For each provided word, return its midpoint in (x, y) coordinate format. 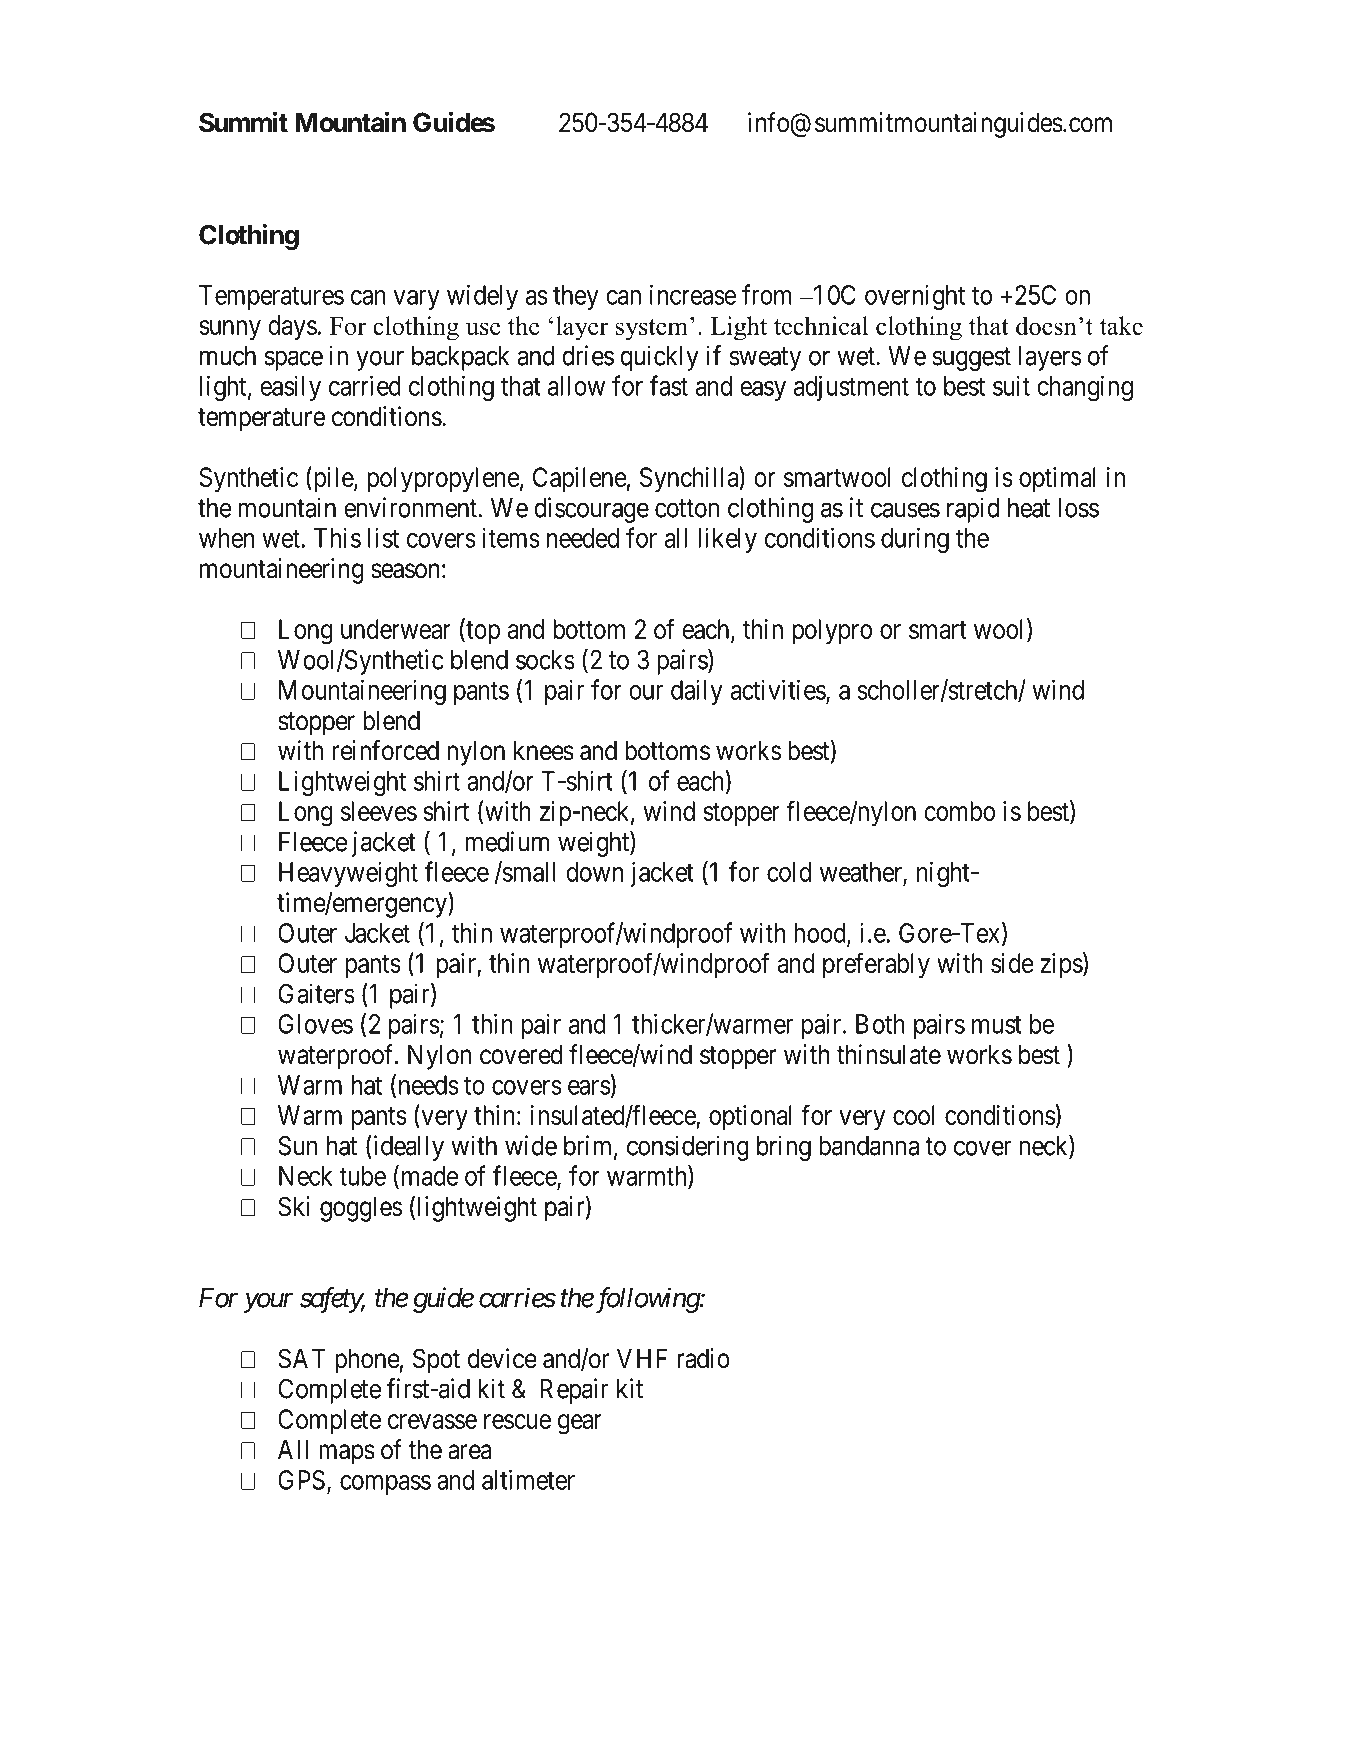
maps (347, 1454)
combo (959, 811)
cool (913, 1115)
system (652, 330)
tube (362, 1176)
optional (750, 1117)
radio (703, 1358)
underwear (396, 629)
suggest (971, 359)
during (915, 540)
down (594, 872)
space (294, 361)
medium (507, 841)
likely (727, 540)
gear (580, 1424)
